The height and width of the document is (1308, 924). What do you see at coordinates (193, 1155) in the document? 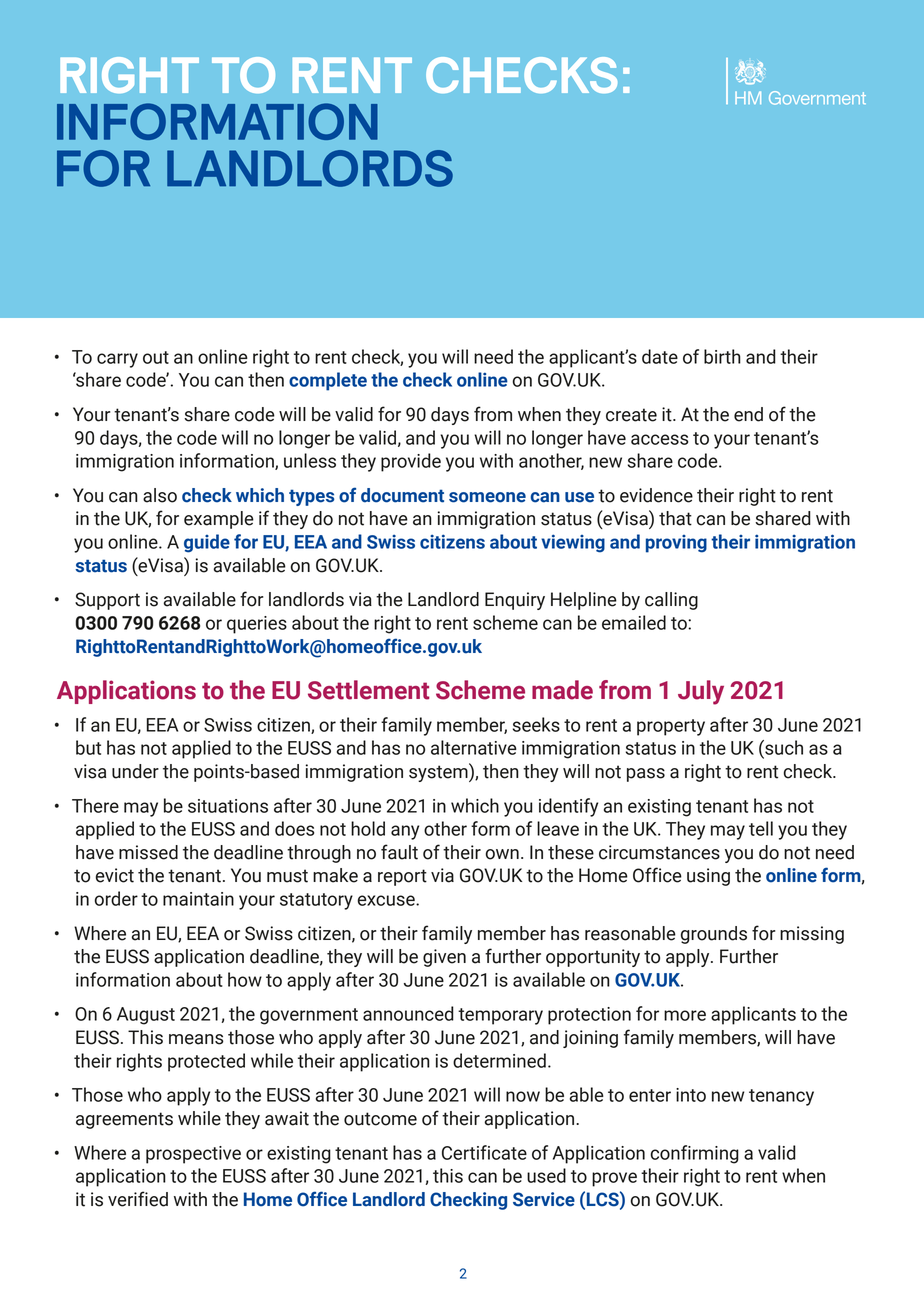
I see `prospective` at bounding box center [193, 1155].
